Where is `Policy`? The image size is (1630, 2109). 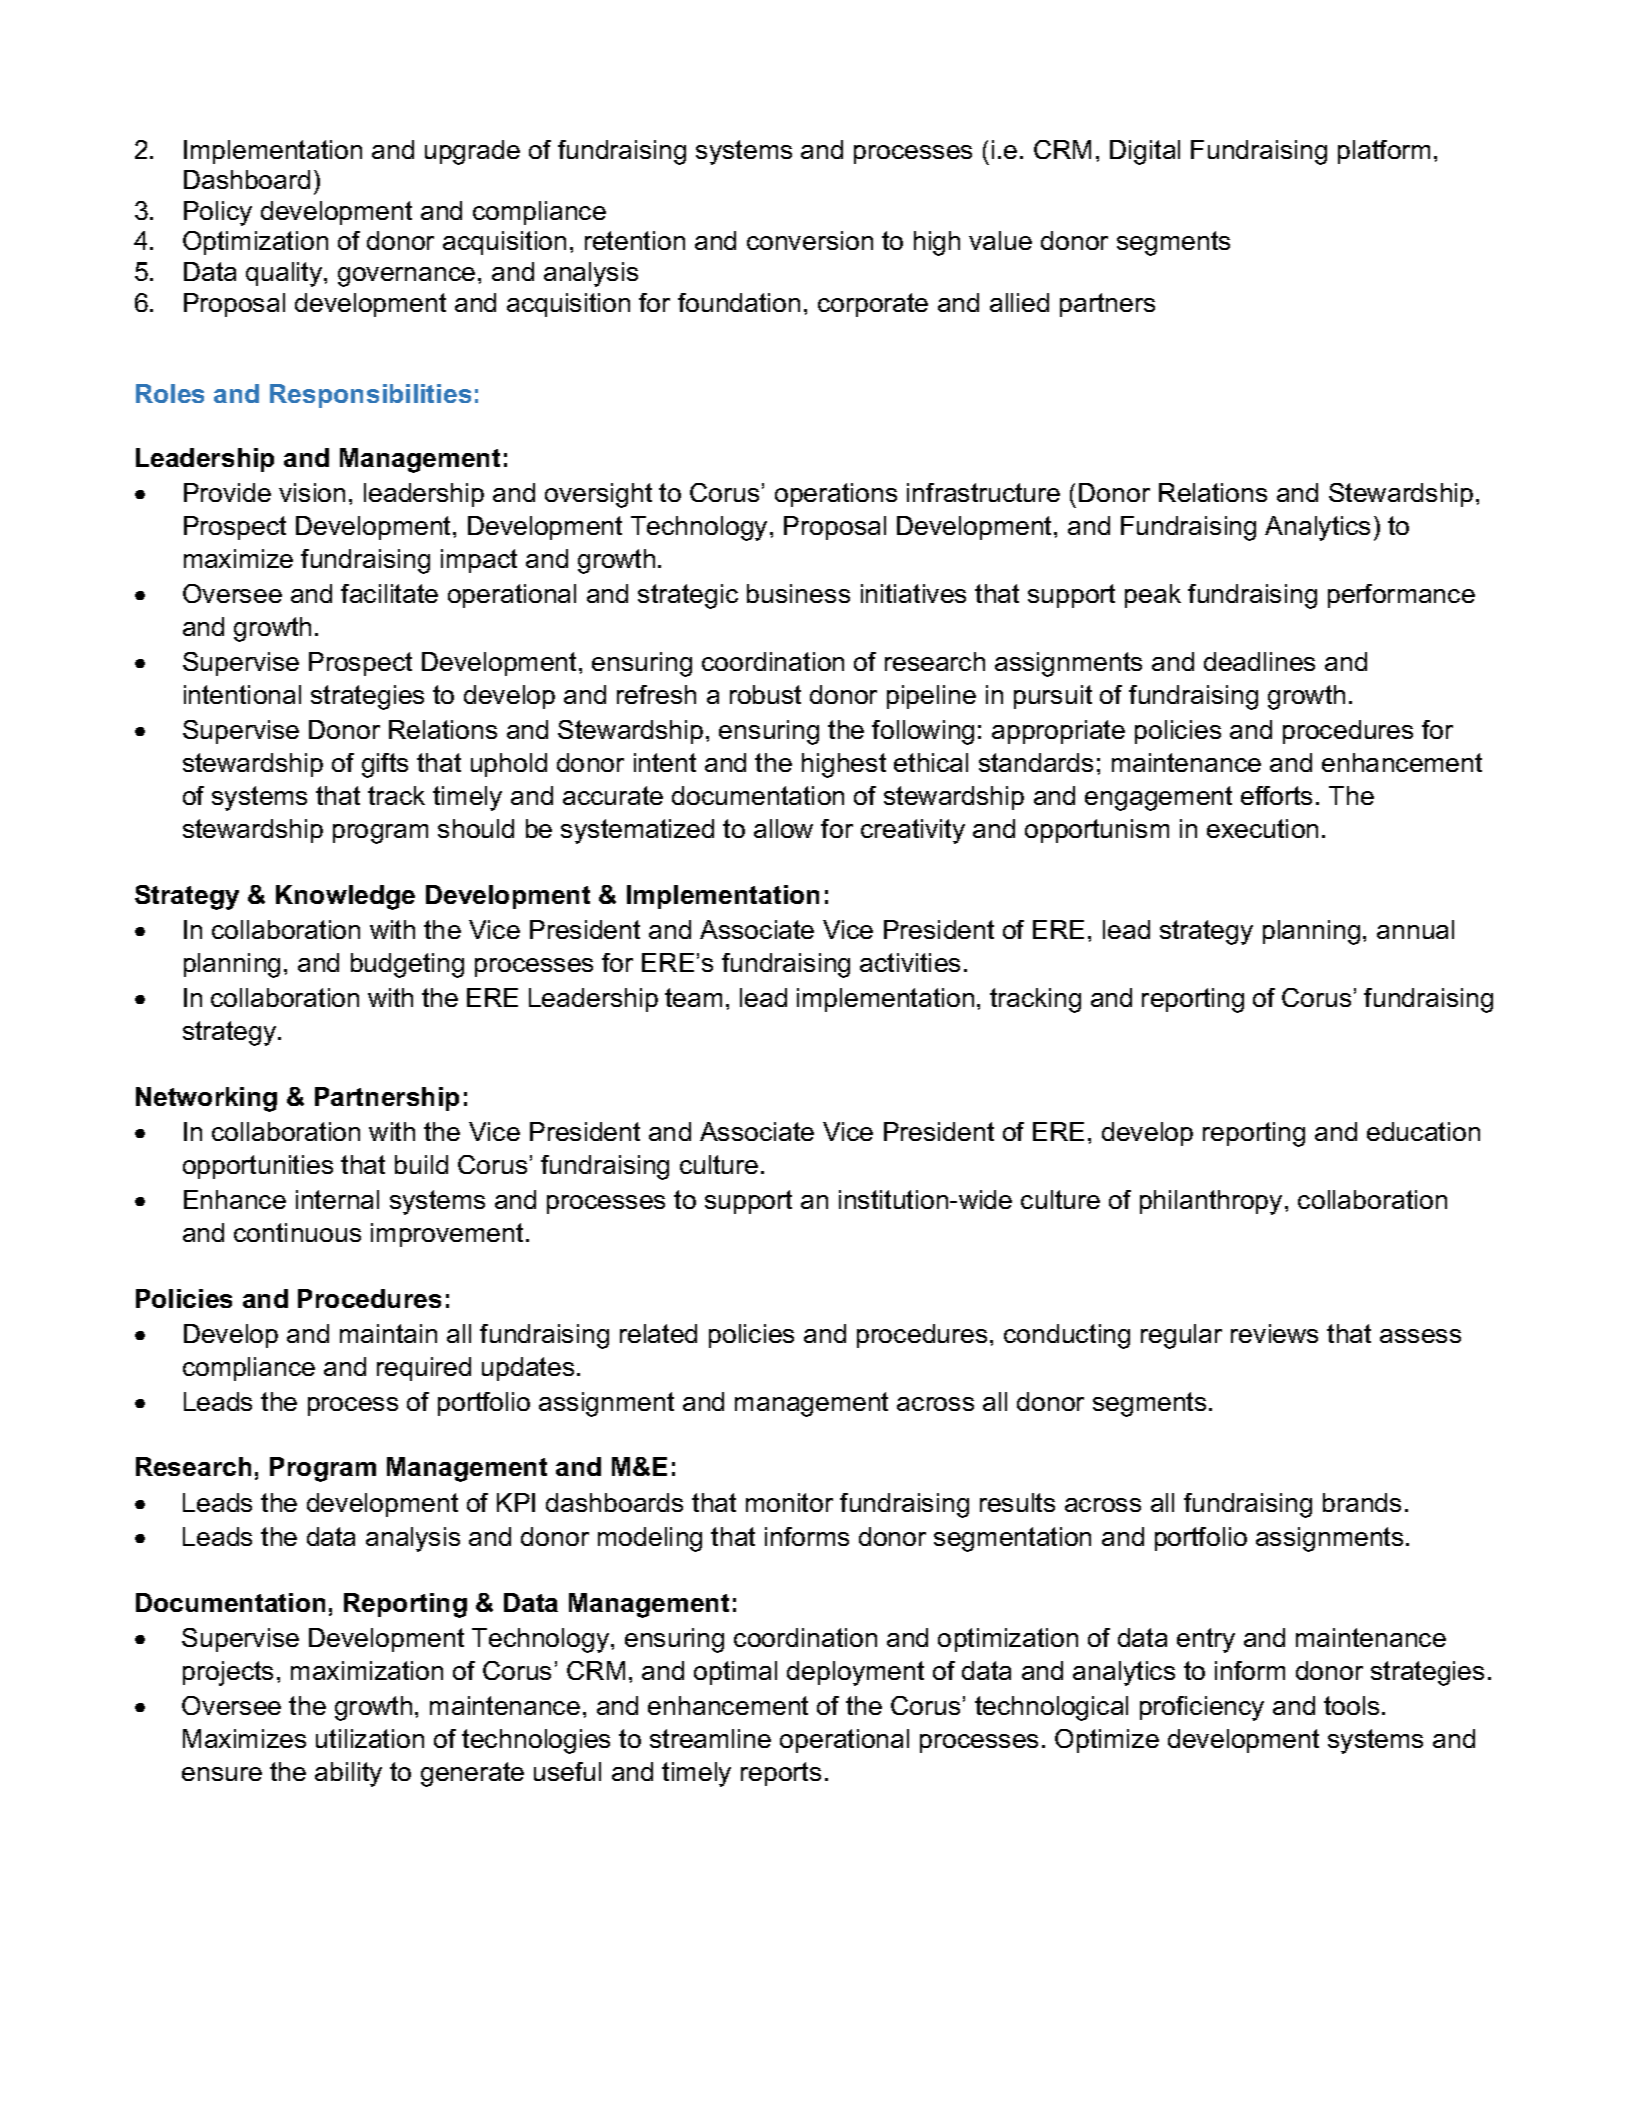
Policy is located at coordinates (218, 213).
